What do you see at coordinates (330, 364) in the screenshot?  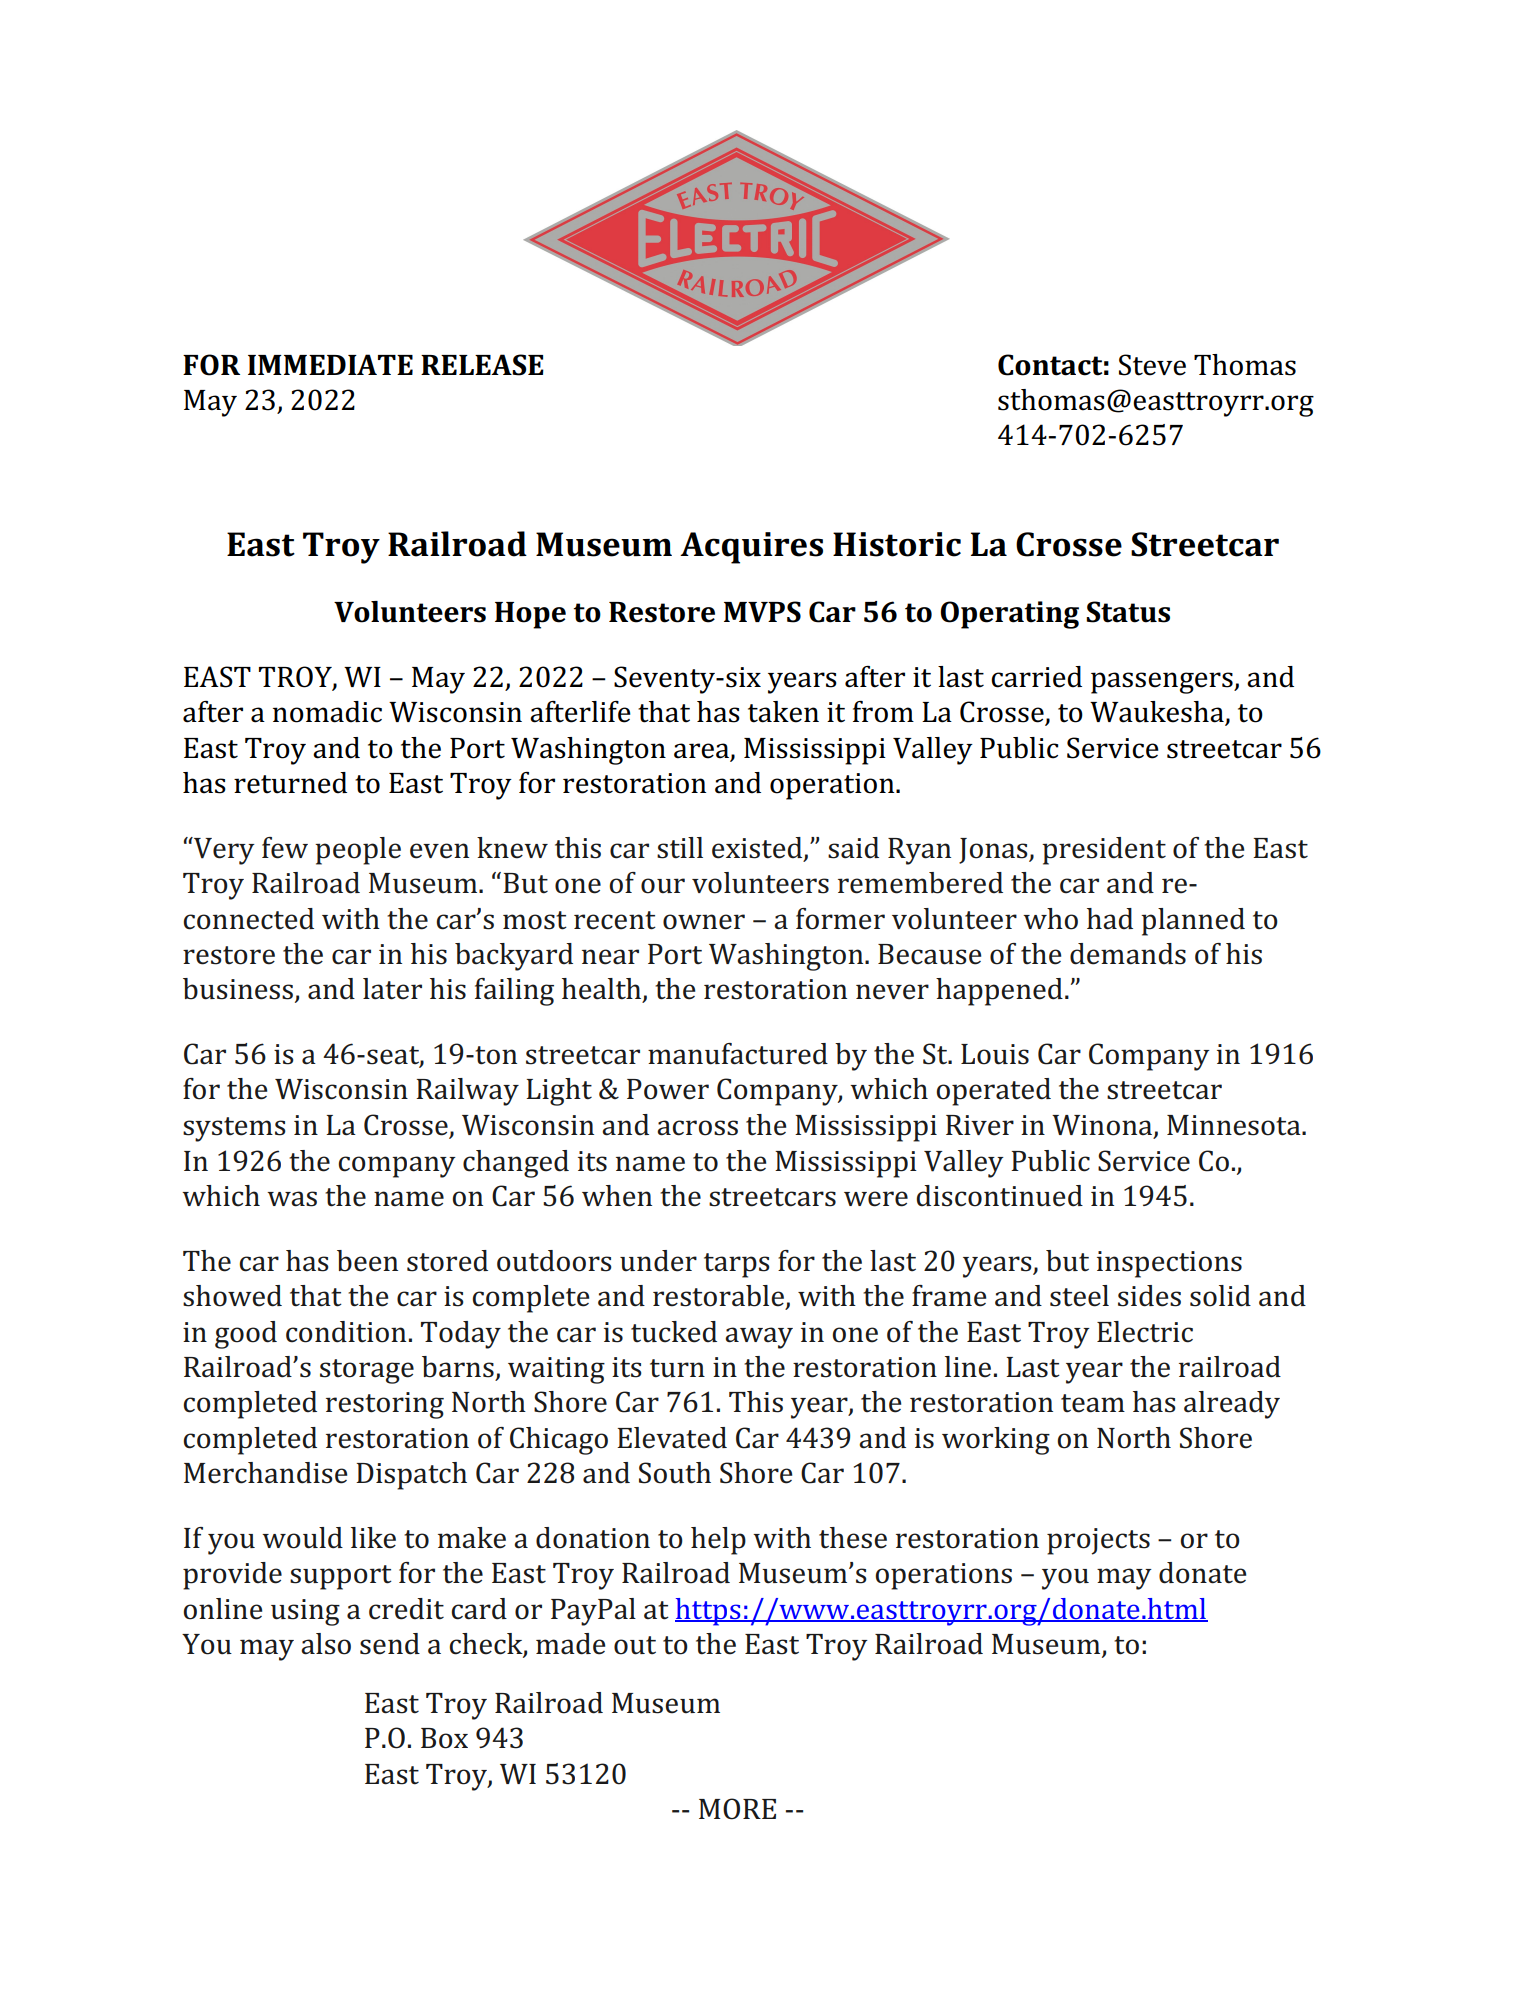 I see `IMMEDIATE` at bounding box center [330, 364].
